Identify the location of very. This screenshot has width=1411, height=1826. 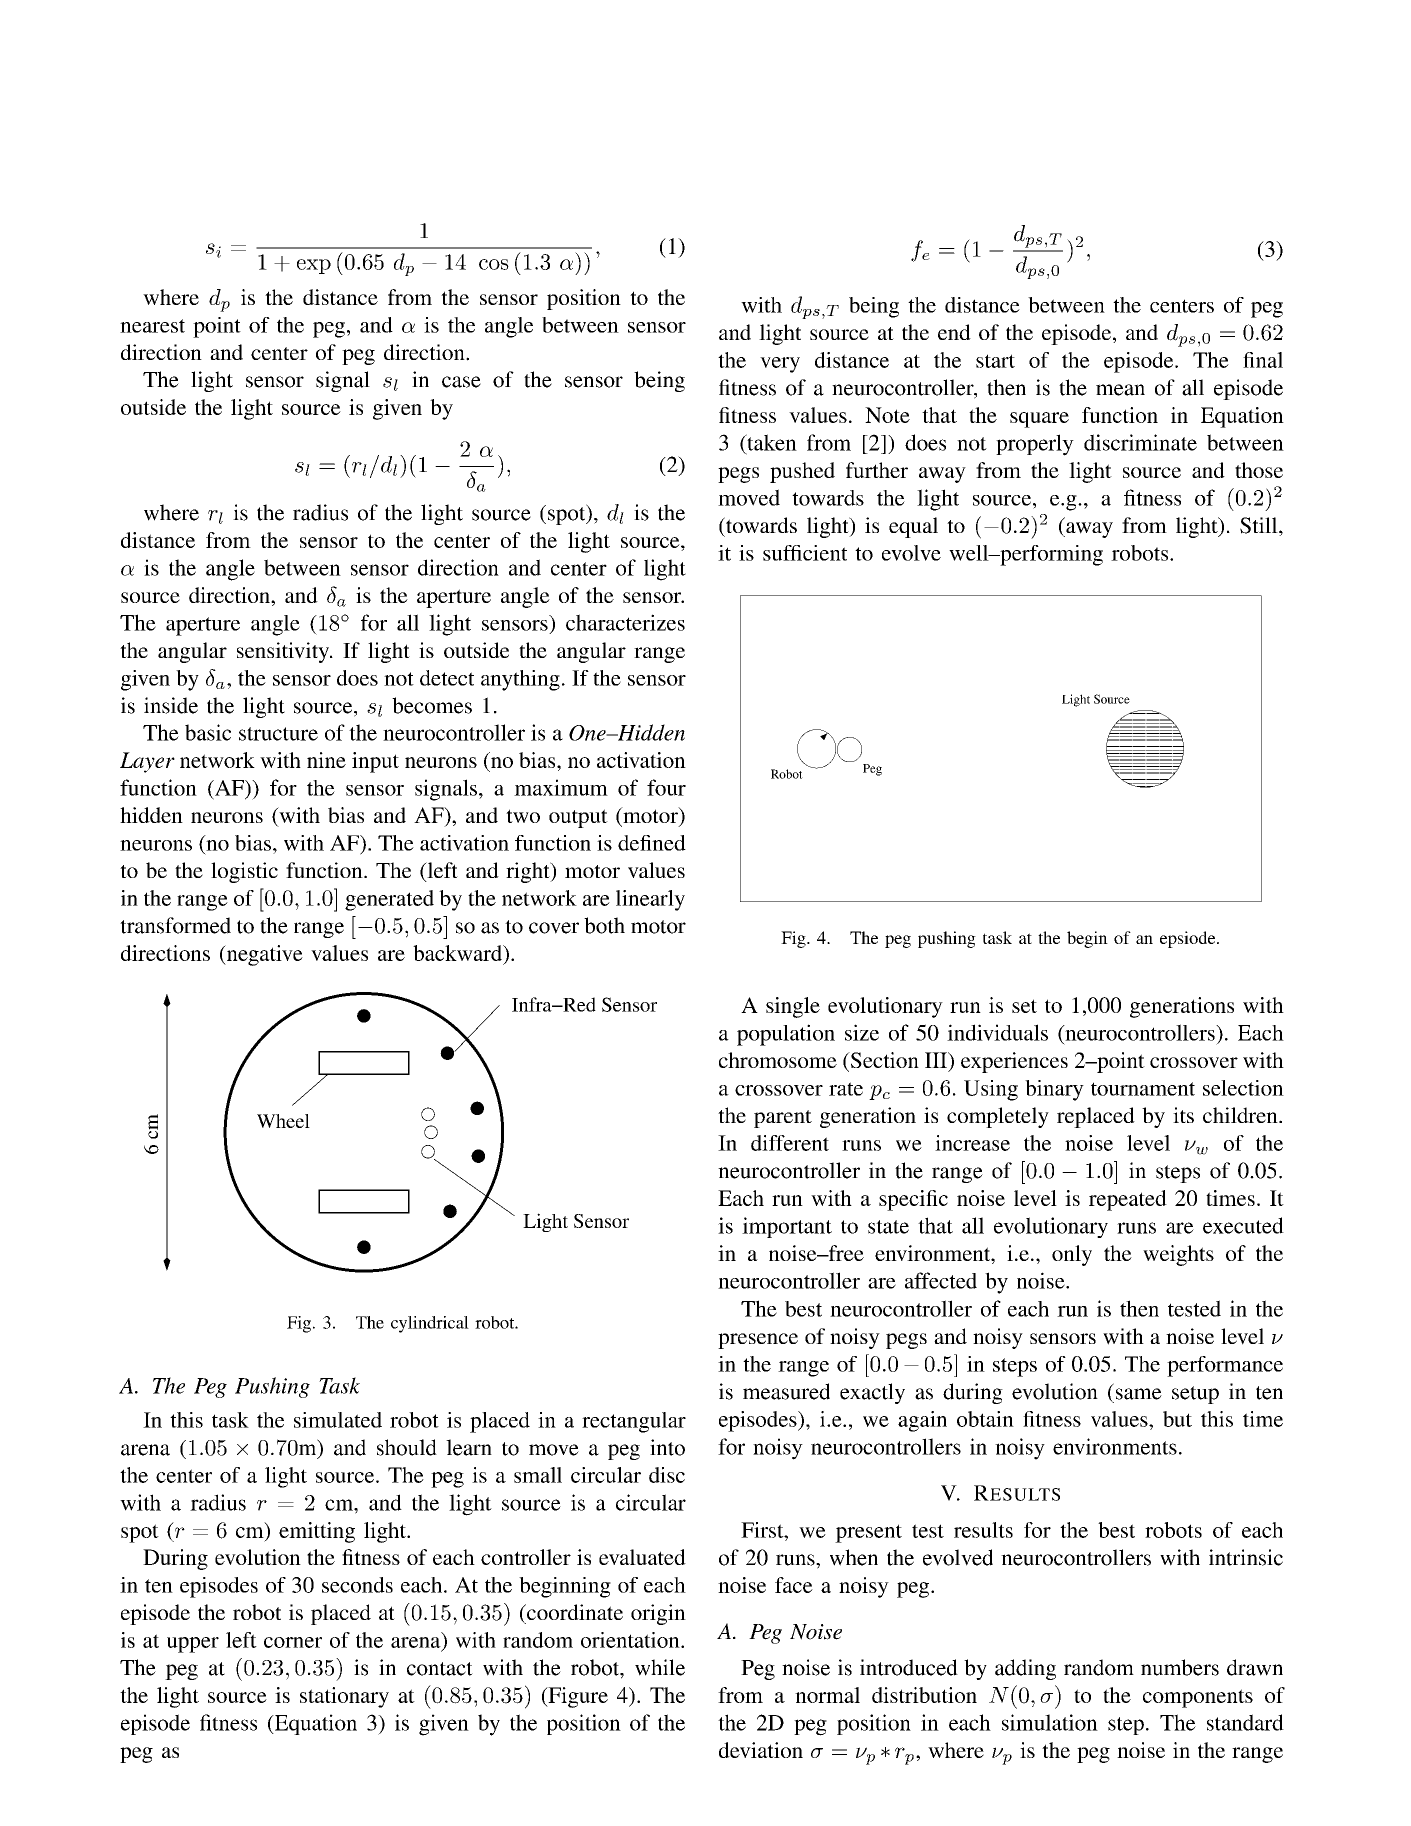
(780, 365).
